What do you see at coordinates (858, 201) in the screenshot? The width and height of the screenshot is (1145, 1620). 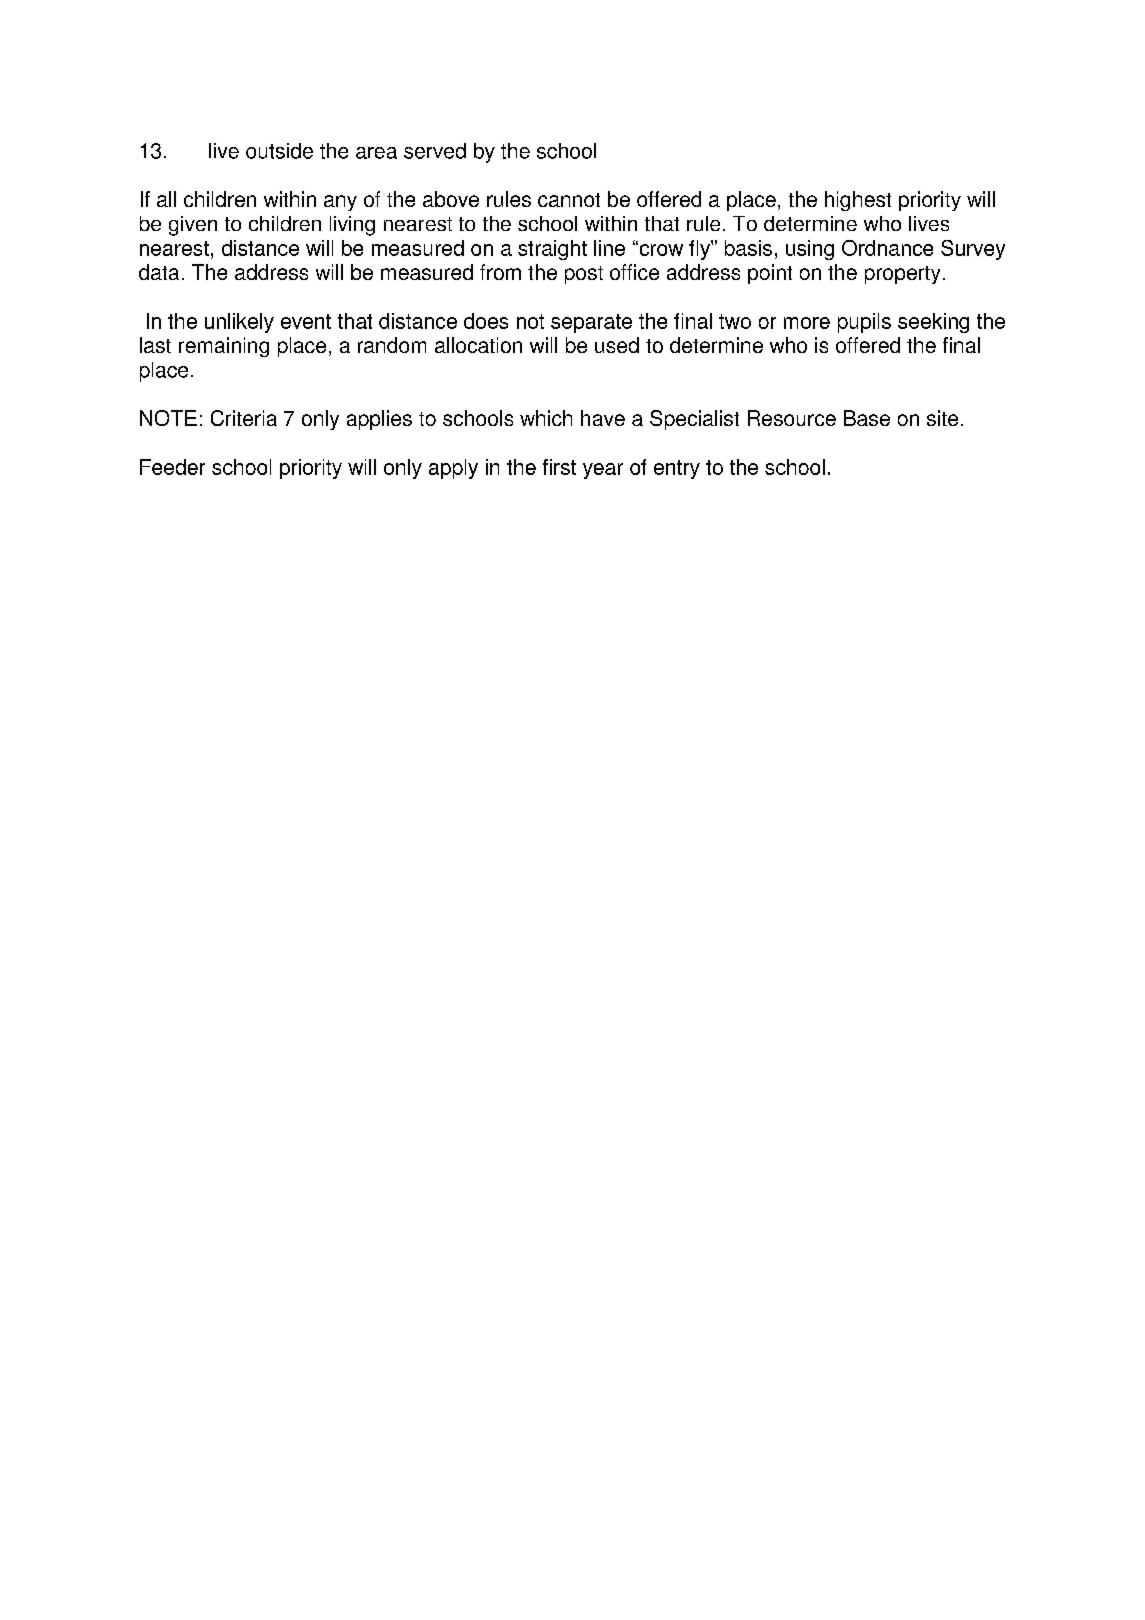 I see `highest` at bounding box center [858, 201].
